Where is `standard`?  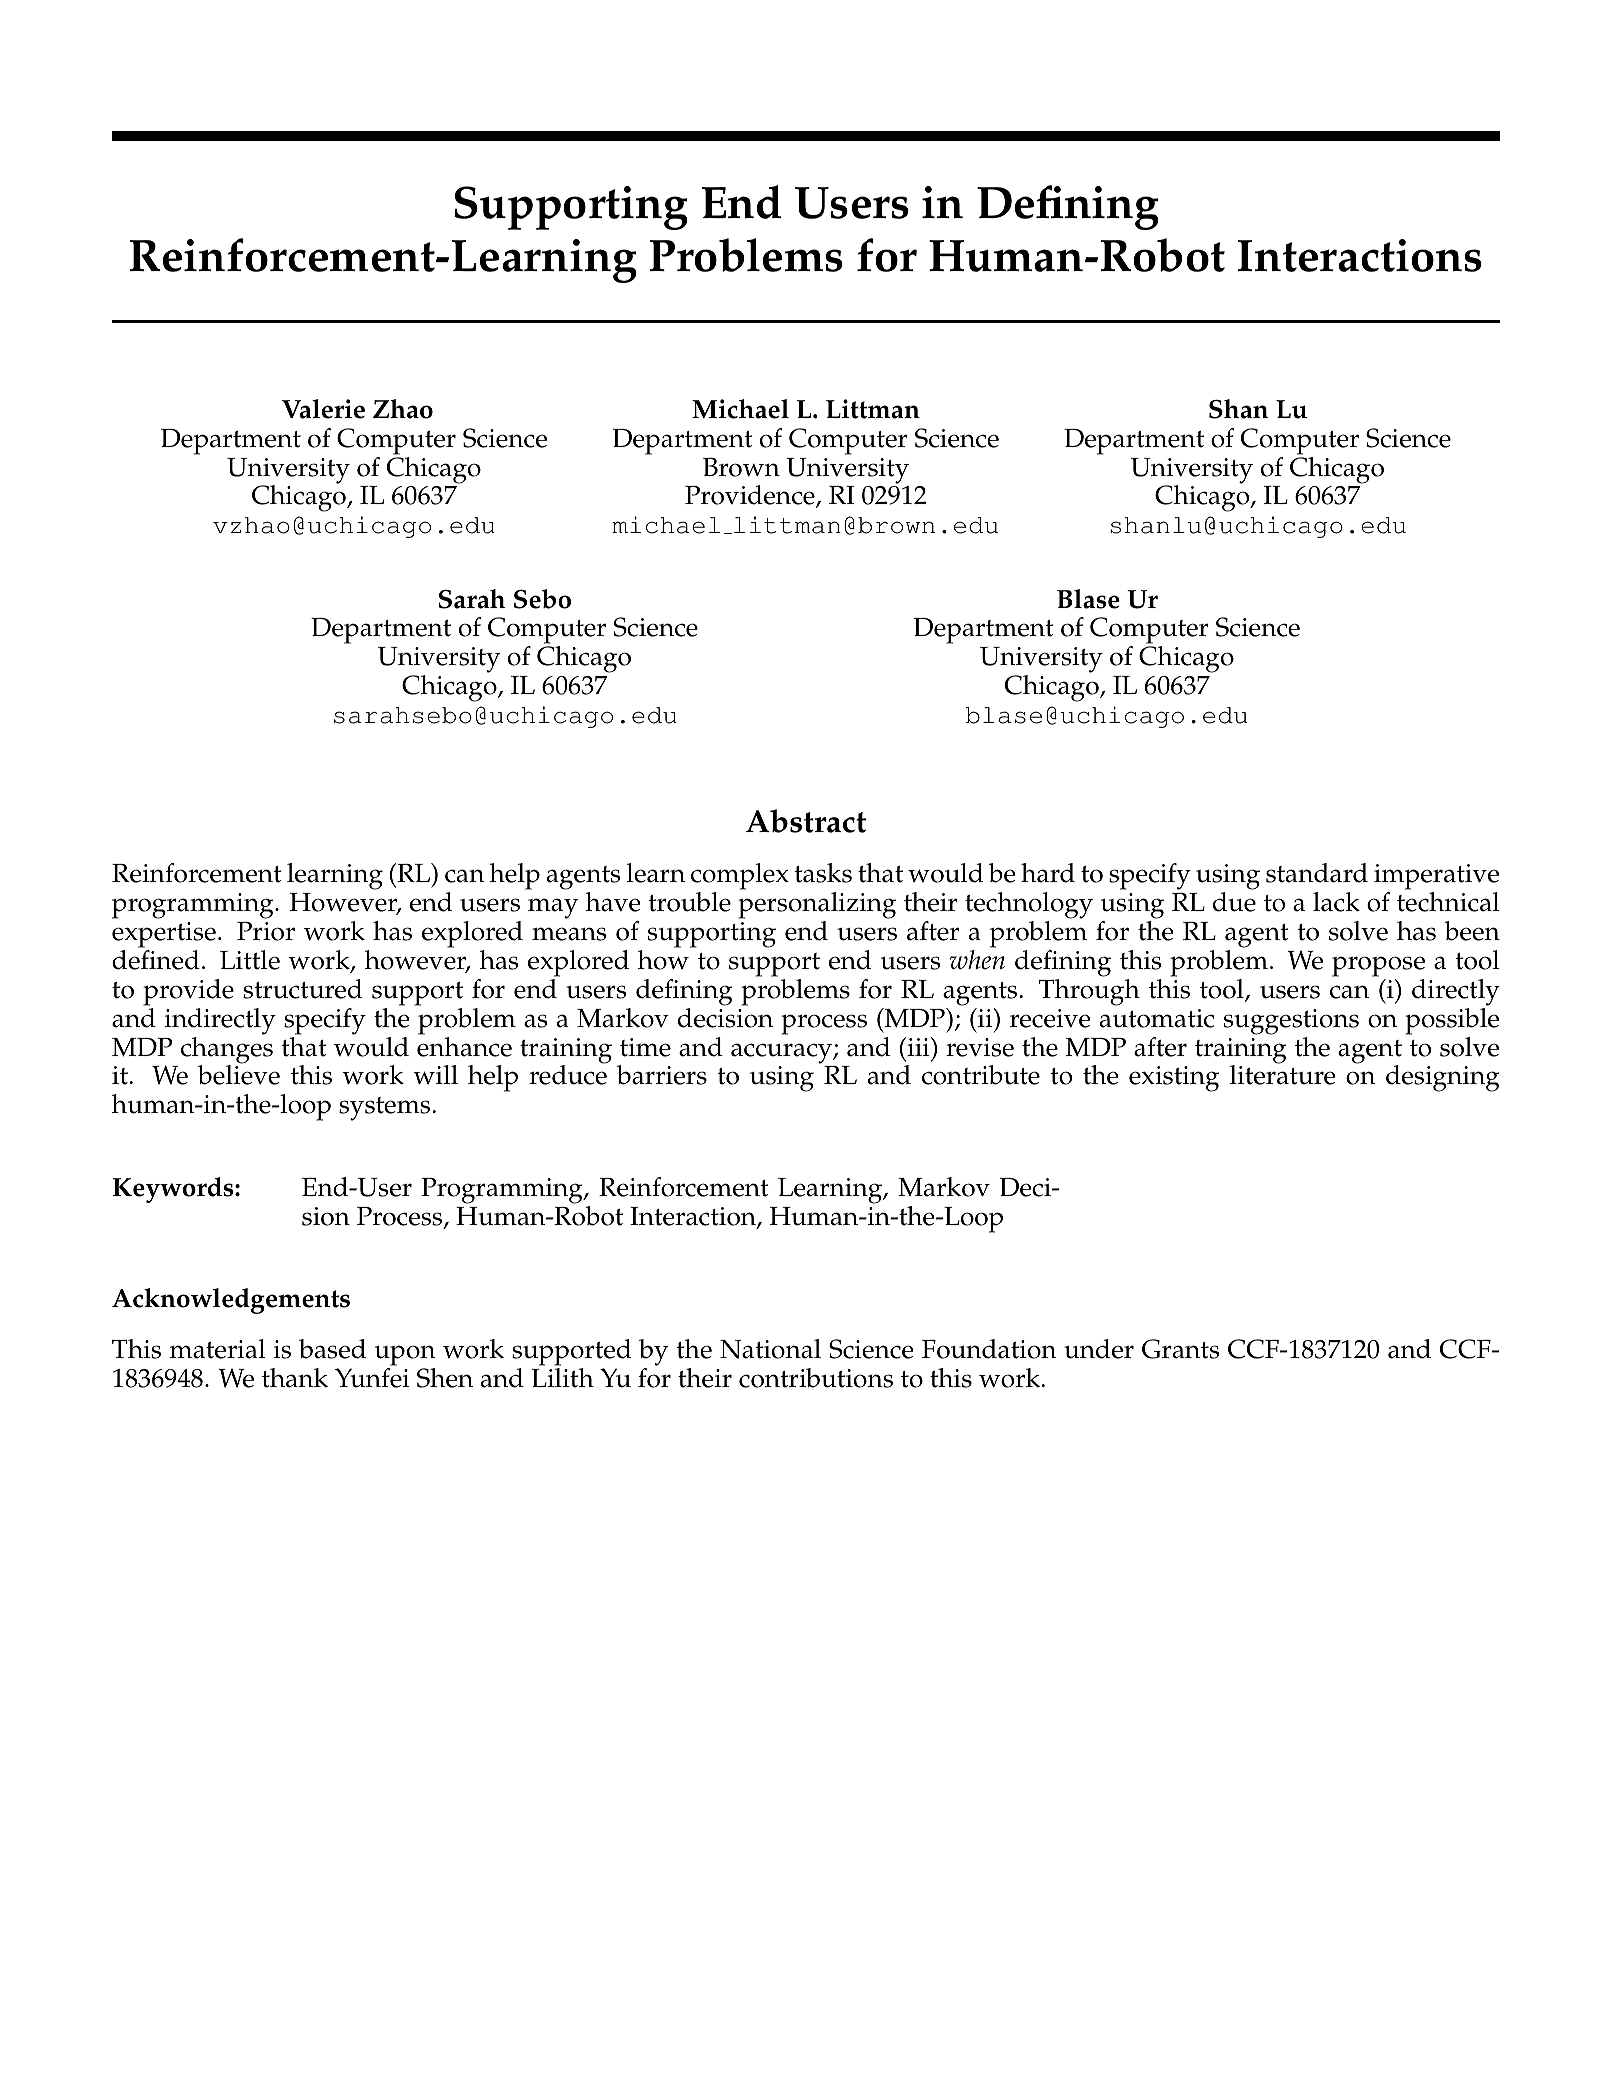 standard is located at coordinates (1317, 873).
